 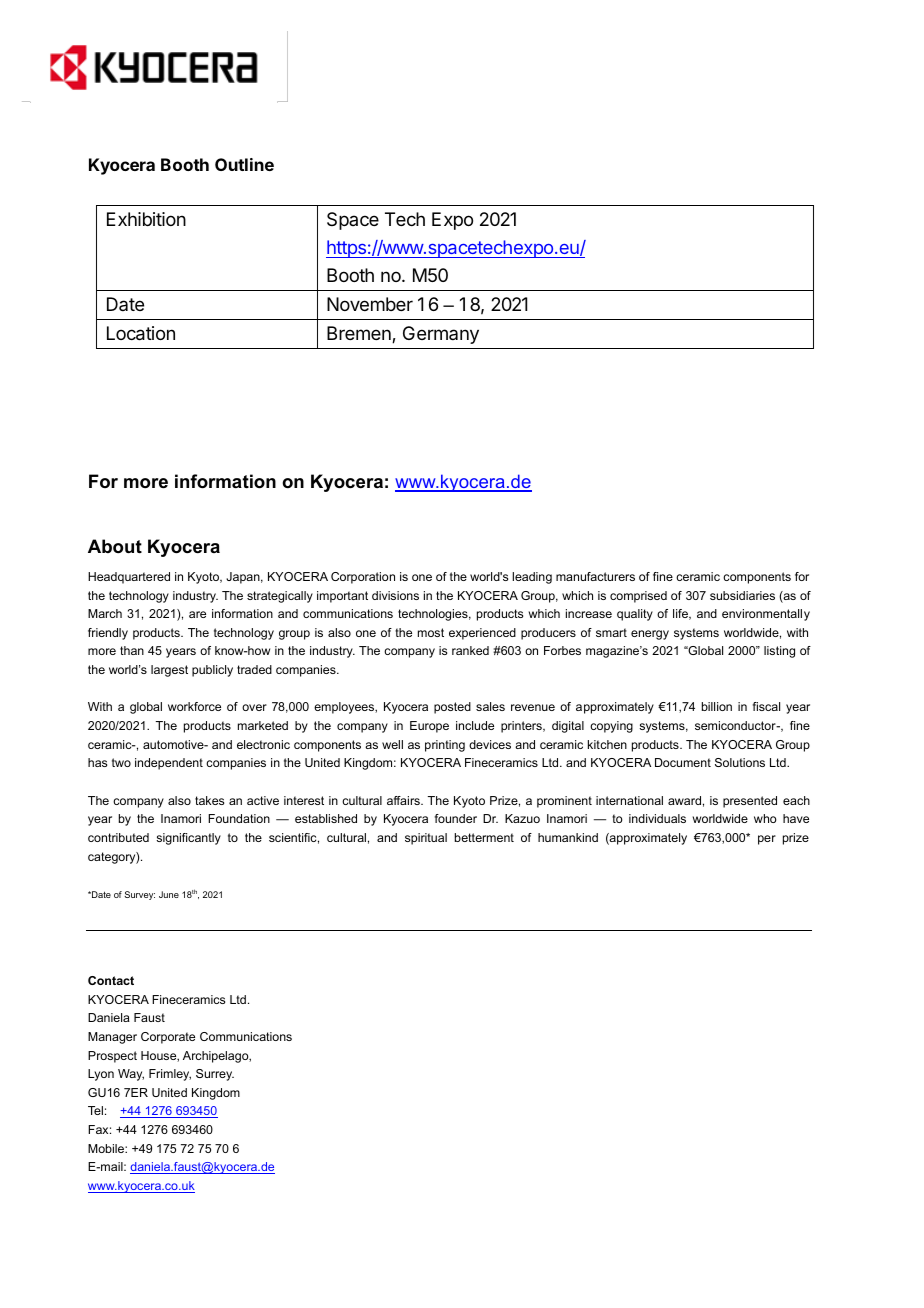 What do you see at coordinates (363, 578) in the document?
I see `Corporation` at bounding box center [363, 578].
